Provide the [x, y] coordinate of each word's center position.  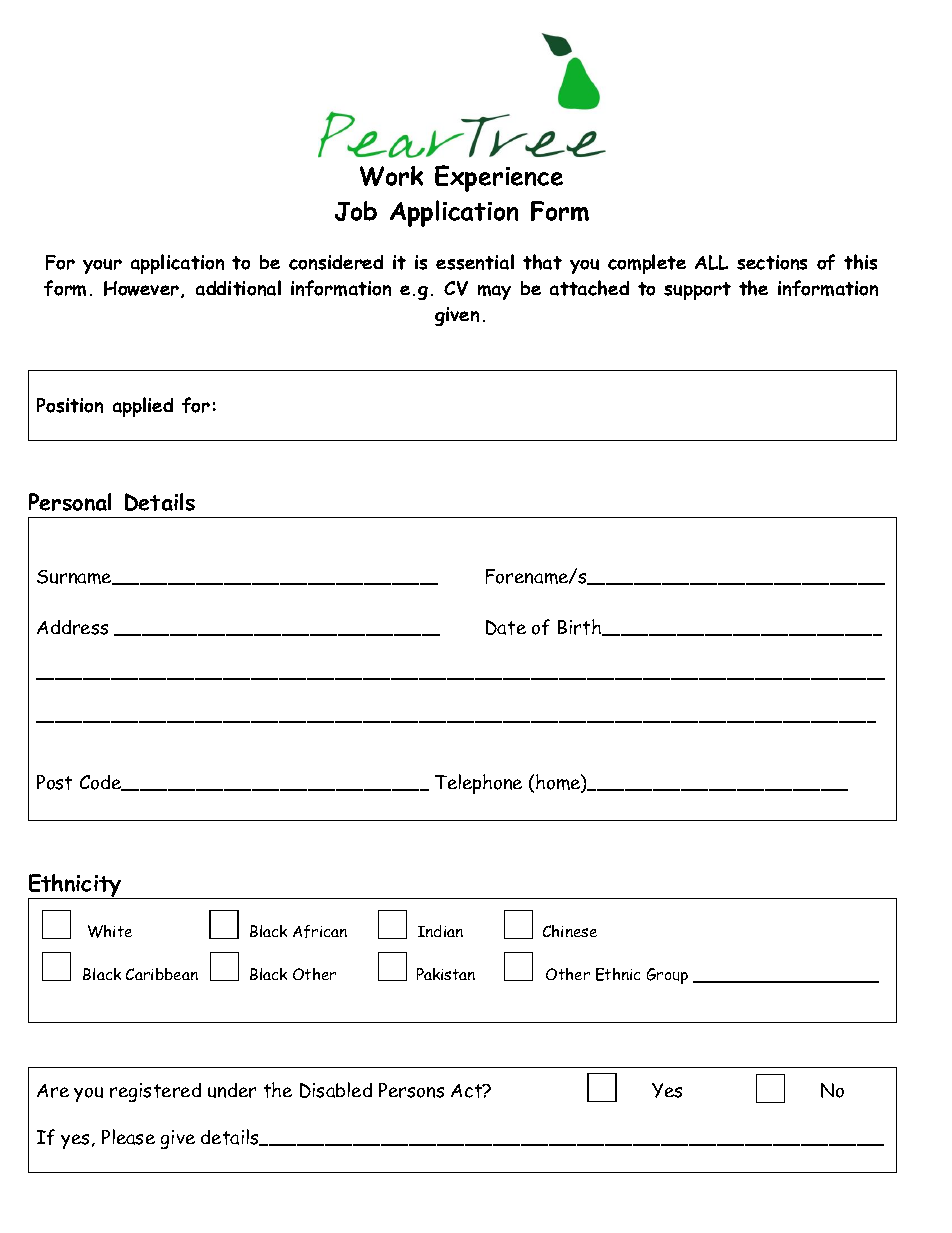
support [697, 291]
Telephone [478, 784]
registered [155, 1092]
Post [54, 782]
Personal [70, 502]
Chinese [570, 931]
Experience [499, 178]
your [102, 266]
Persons [411, 1090]
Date [506, 627]
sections [772, 262]
